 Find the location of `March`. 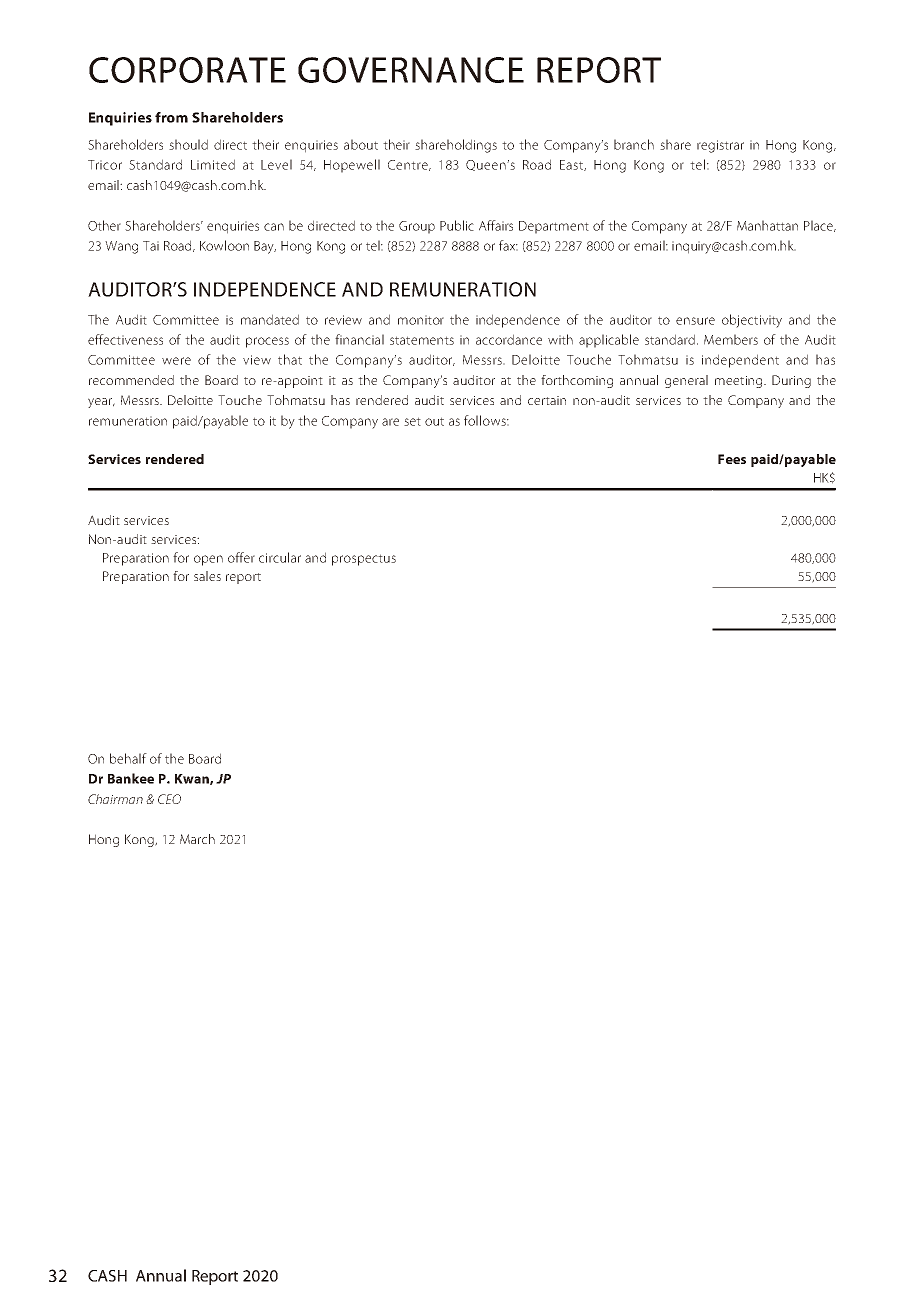

March is located at coordinates (197, 839).
